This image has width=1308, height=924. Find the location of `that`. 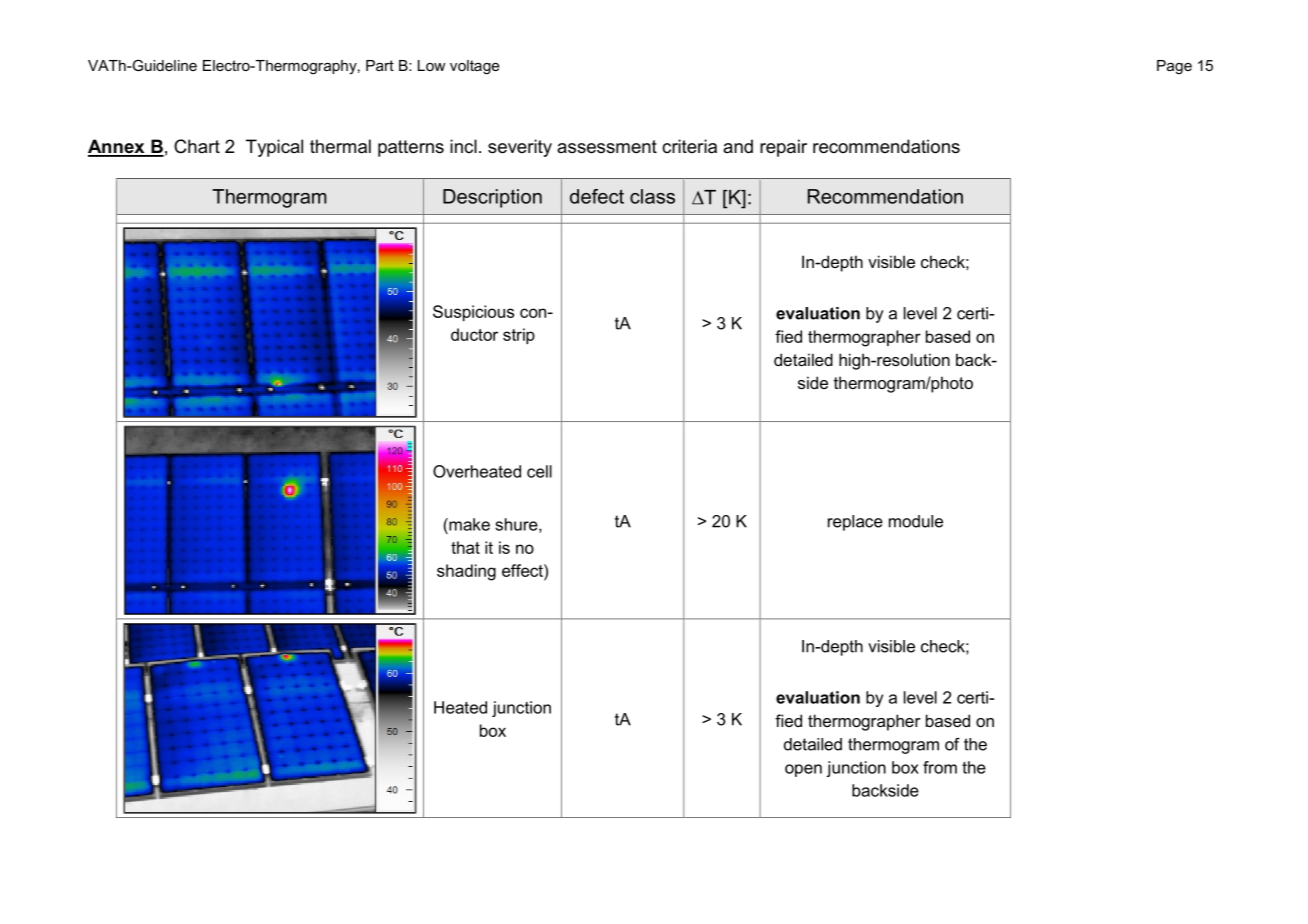

that is located at coordinates (465, 547).
